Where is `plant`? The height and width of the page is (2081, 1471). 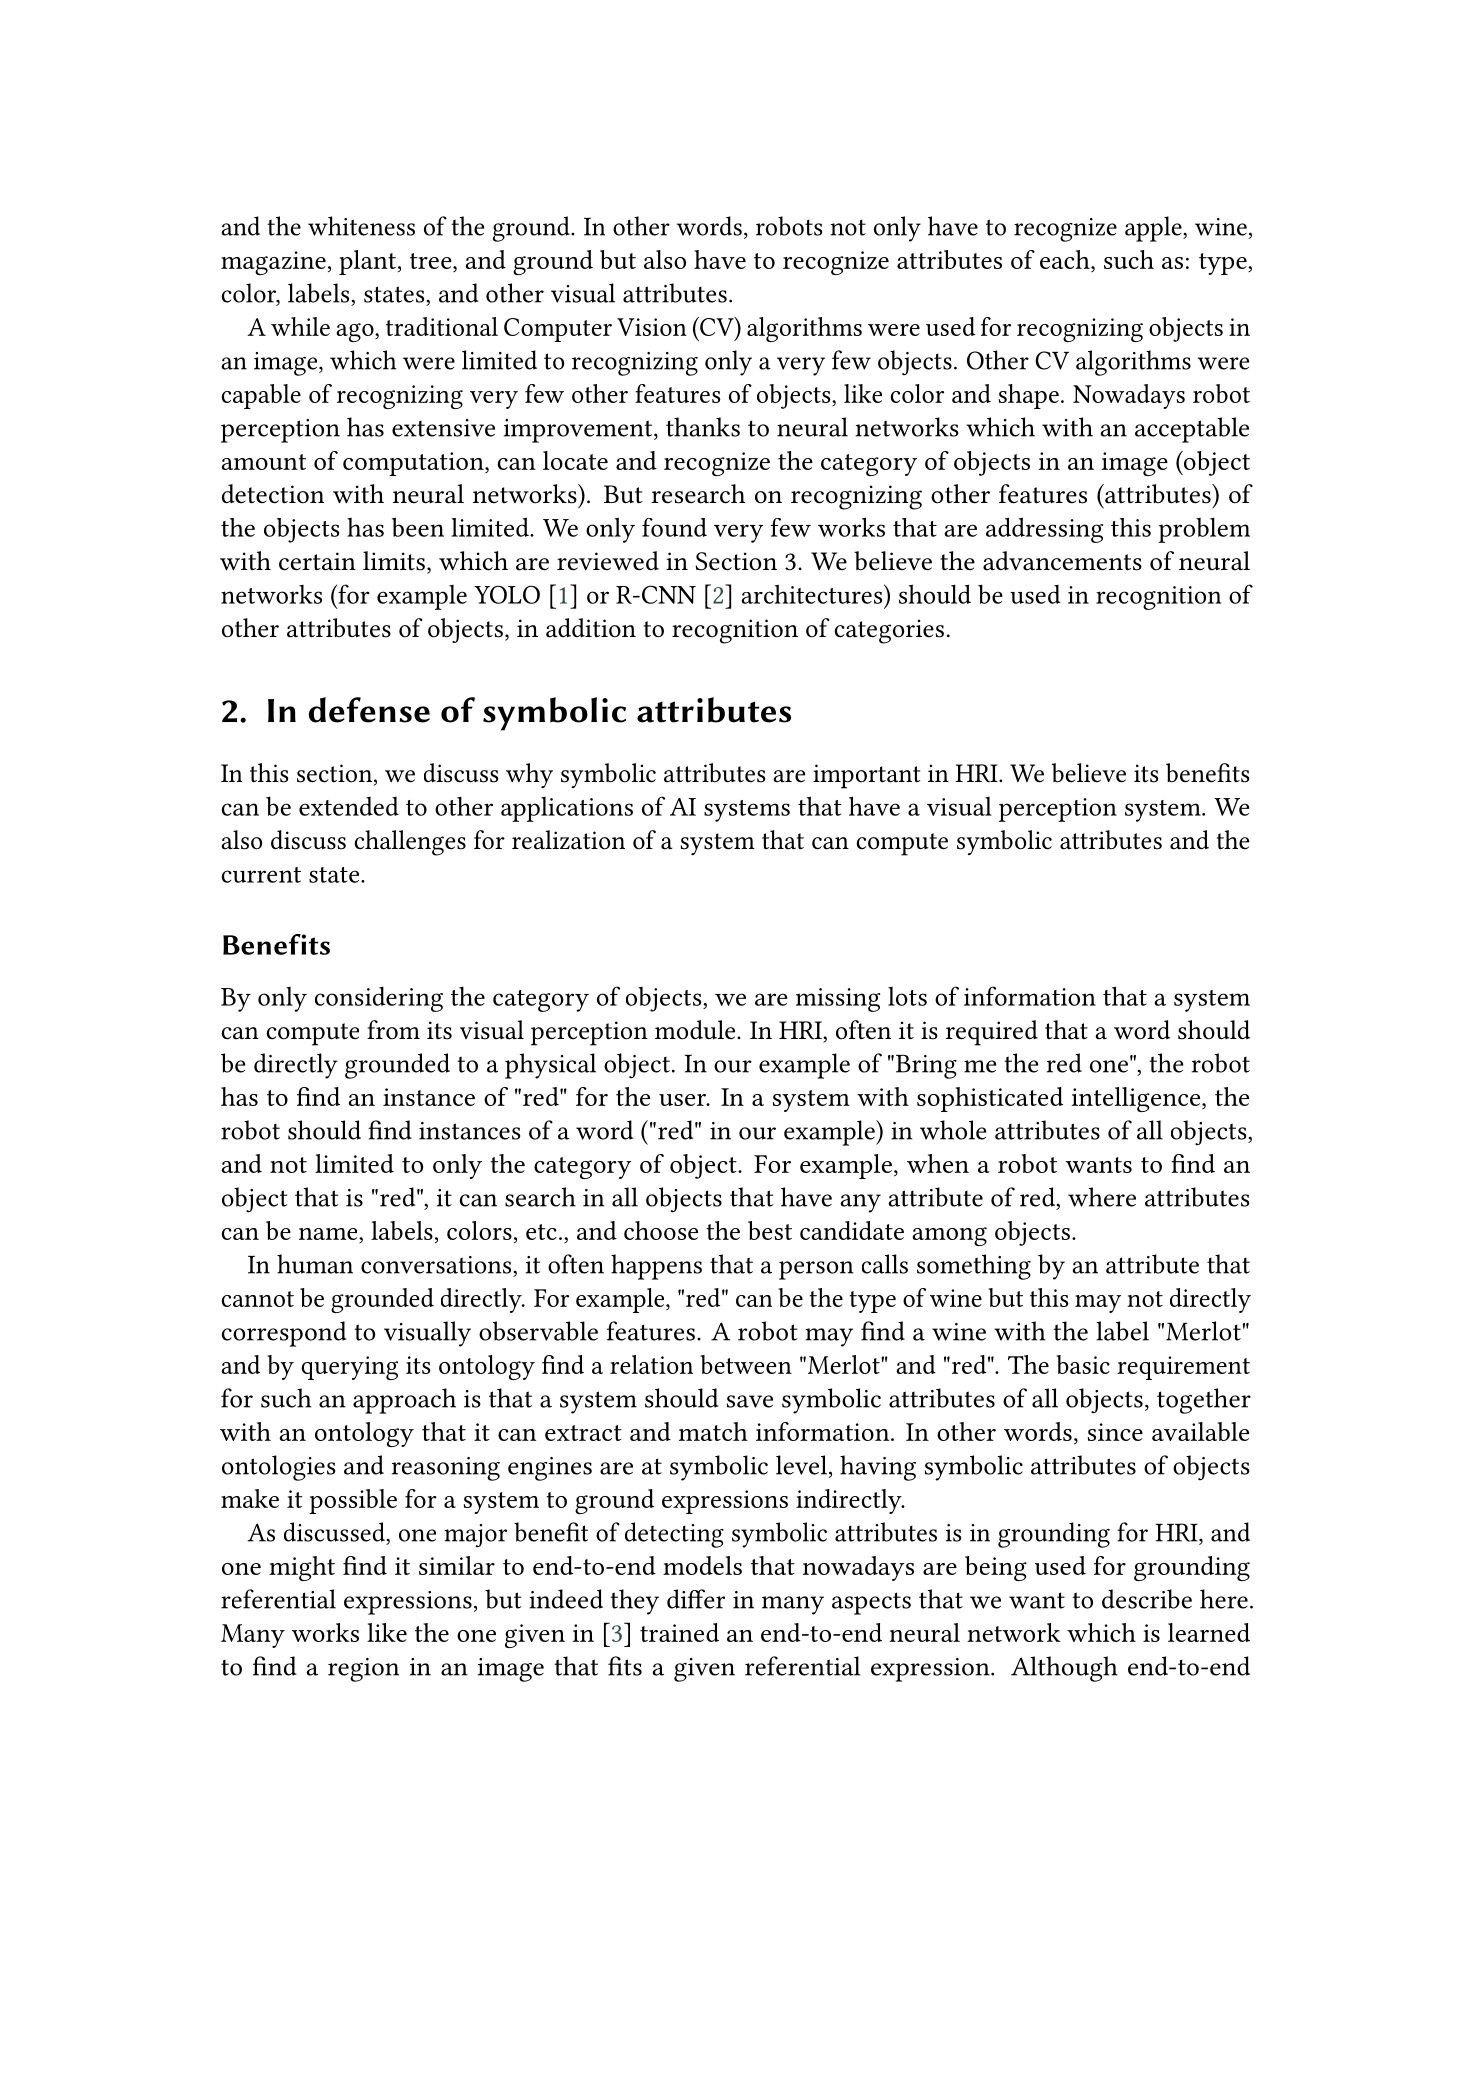
plant is located at coordinates (369, 262).
